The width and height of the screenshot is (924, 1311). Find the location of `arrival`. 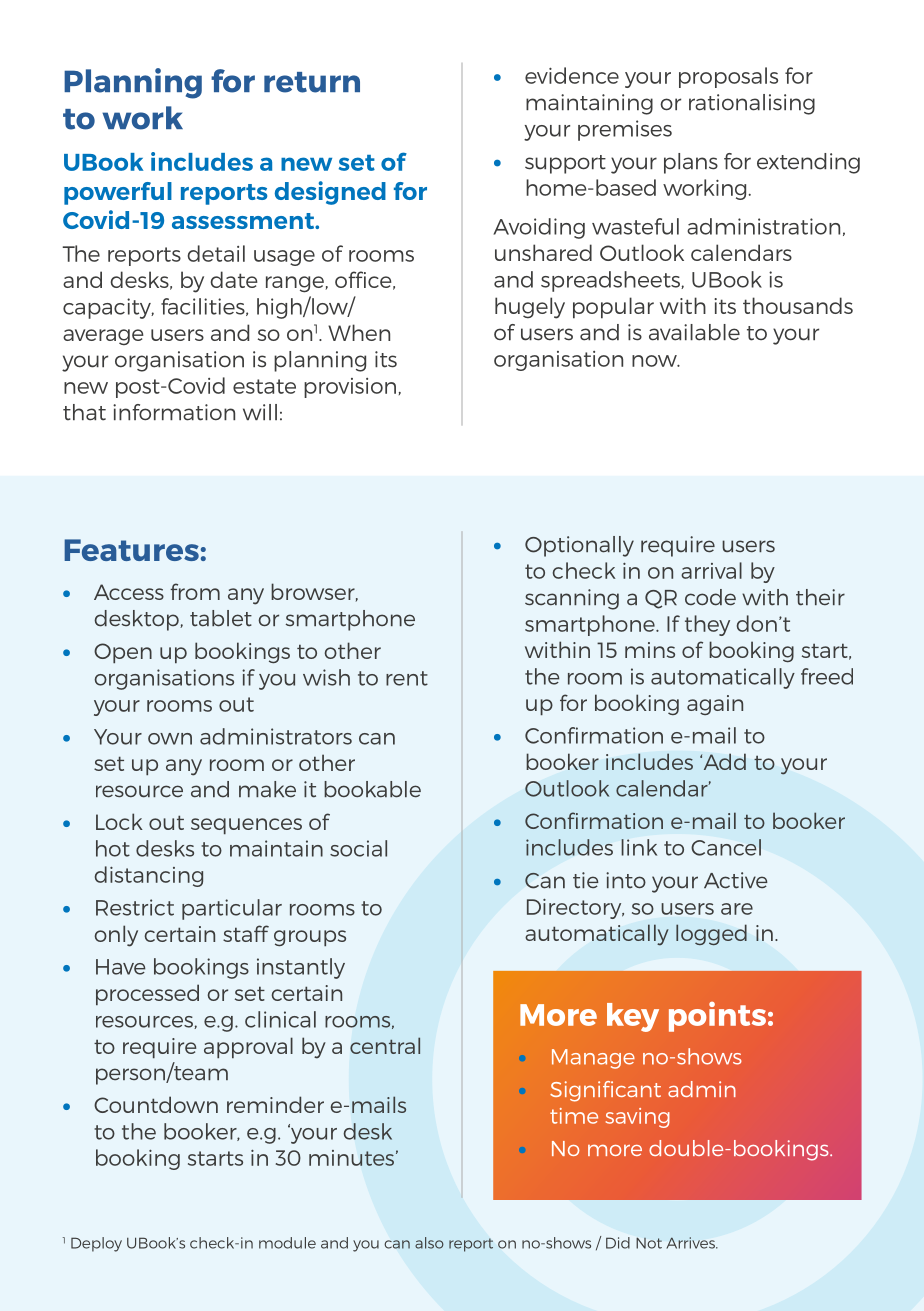

arrival is located at coordinates (711, 570).
